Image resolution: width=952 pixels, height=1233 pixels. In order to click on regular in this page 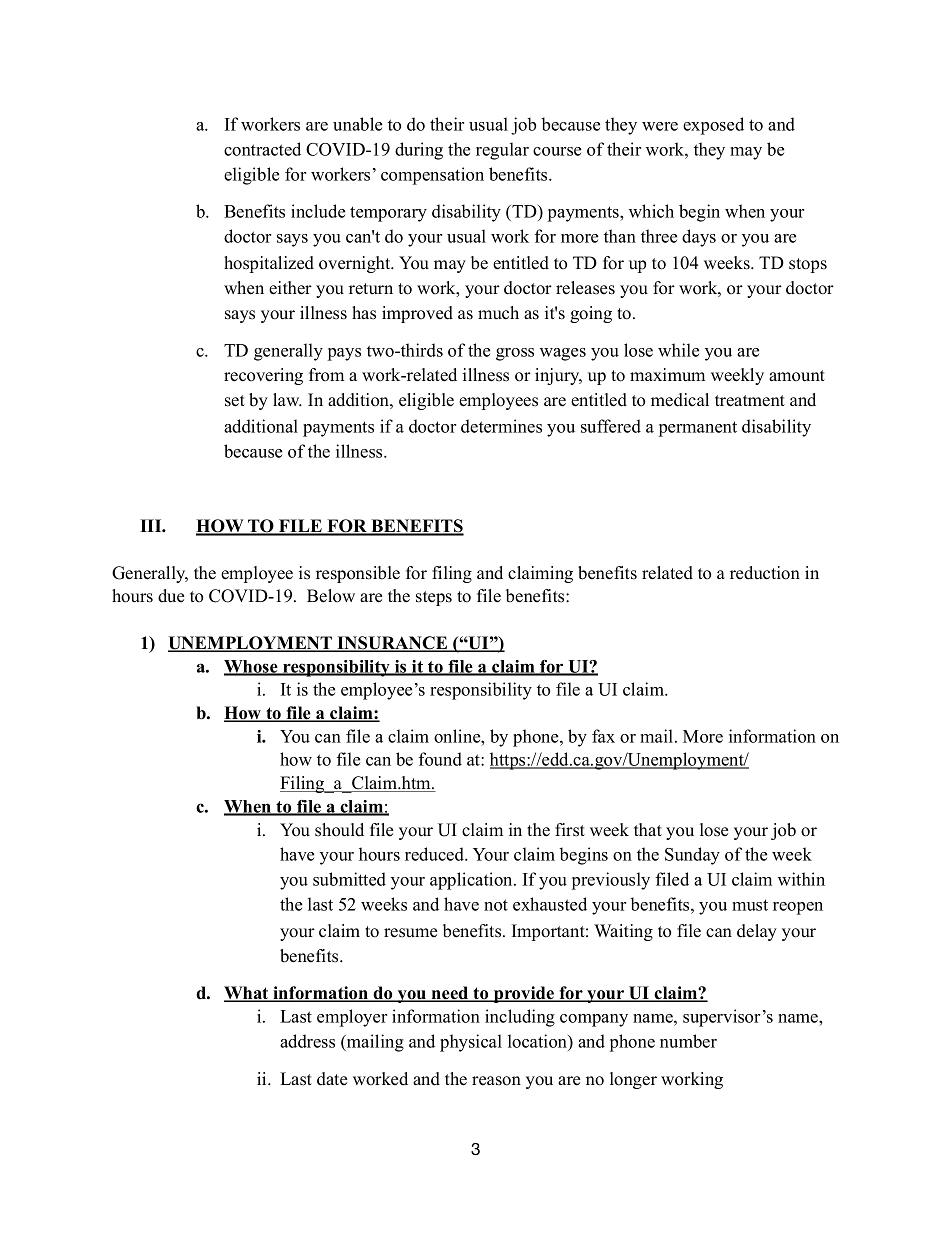, I will do `click(502, 151)`.
